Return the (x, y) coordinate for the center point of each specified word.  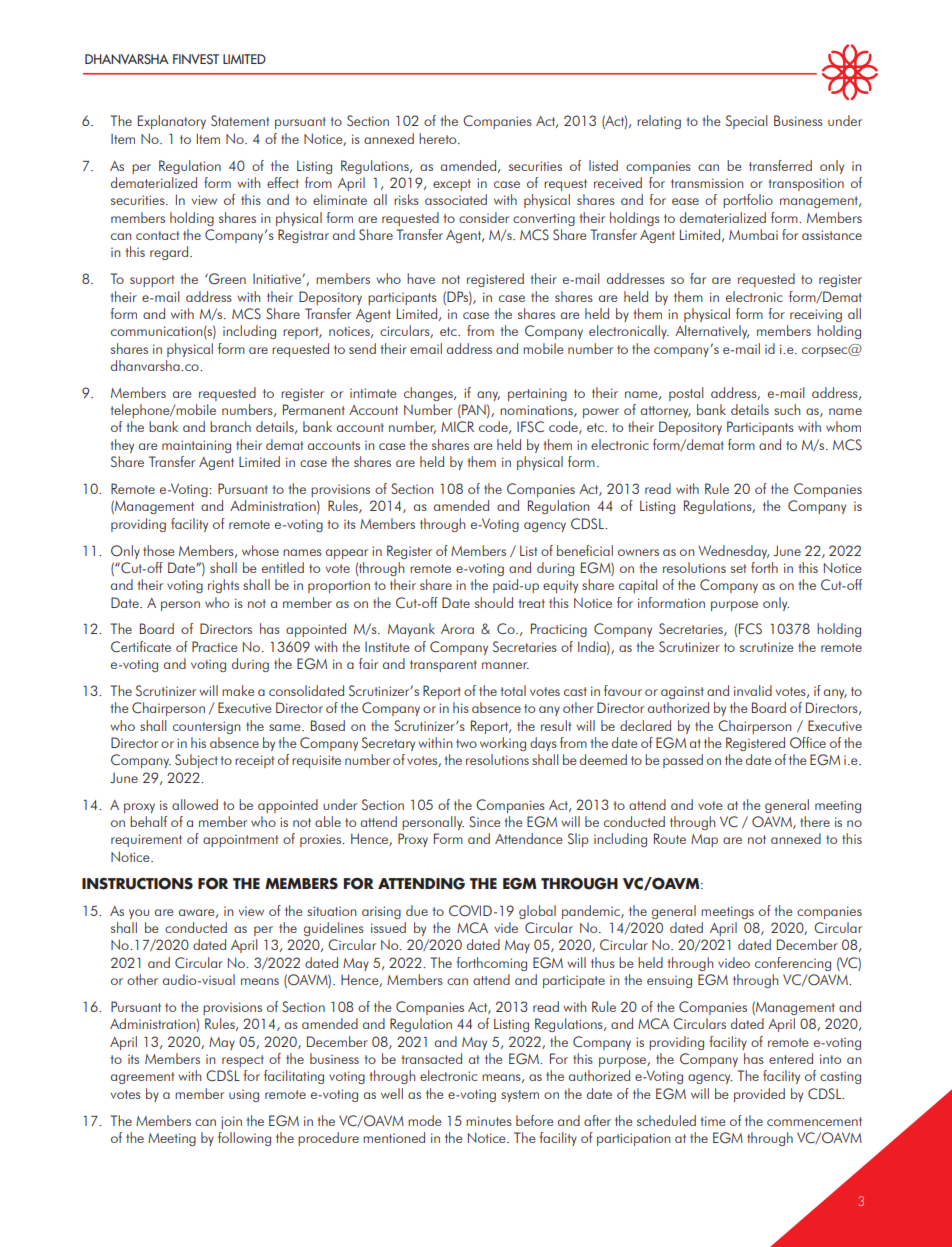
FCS (750, 628)
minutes (489, 1121)
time (713, 1121)
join (231, 1122)
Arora (457, 629)
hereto (439, 138)
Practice (214, 646)
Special (746, 122)
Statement (240, 120)
